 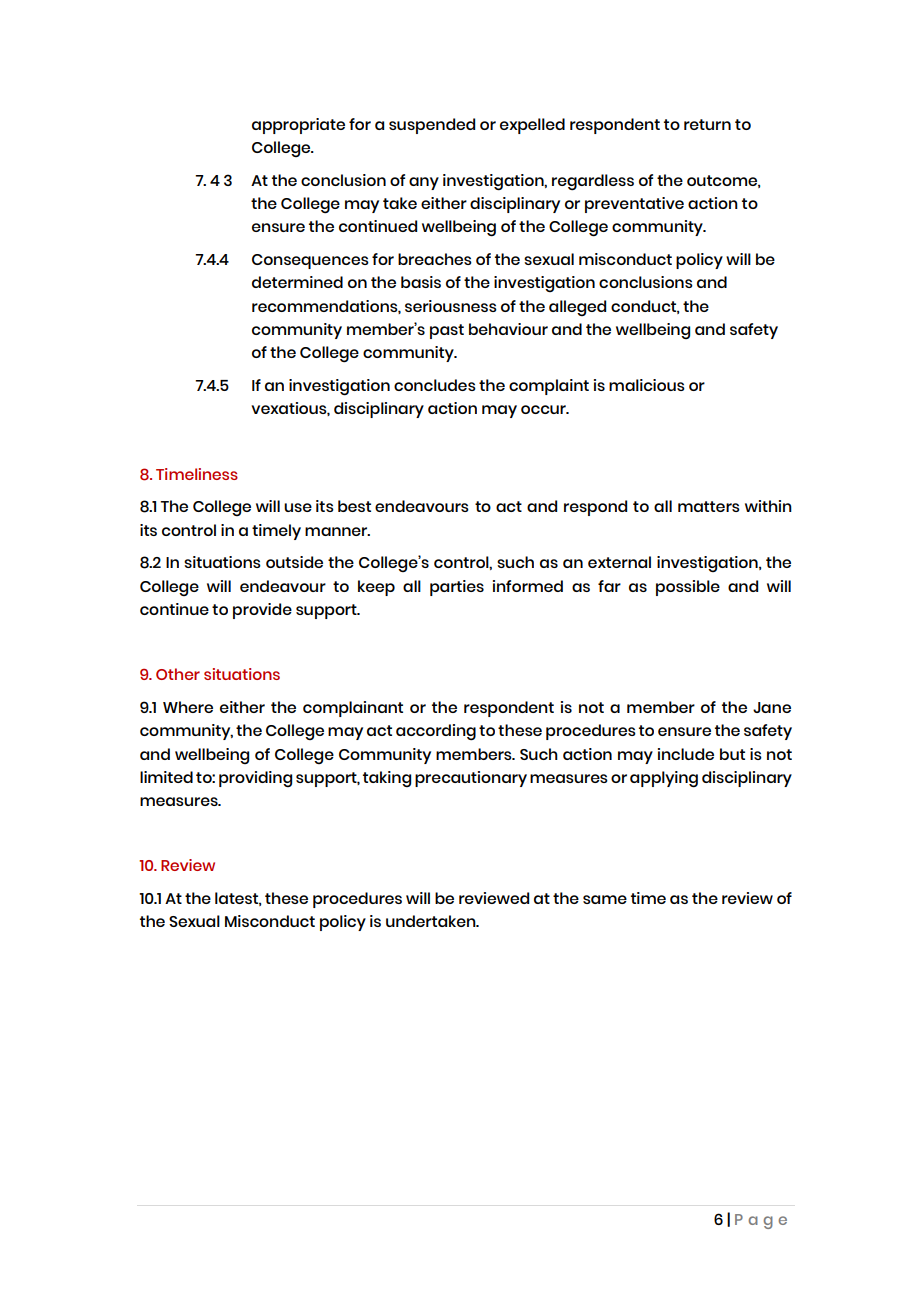 I want to click on providing, so click(x=255, y=779).
